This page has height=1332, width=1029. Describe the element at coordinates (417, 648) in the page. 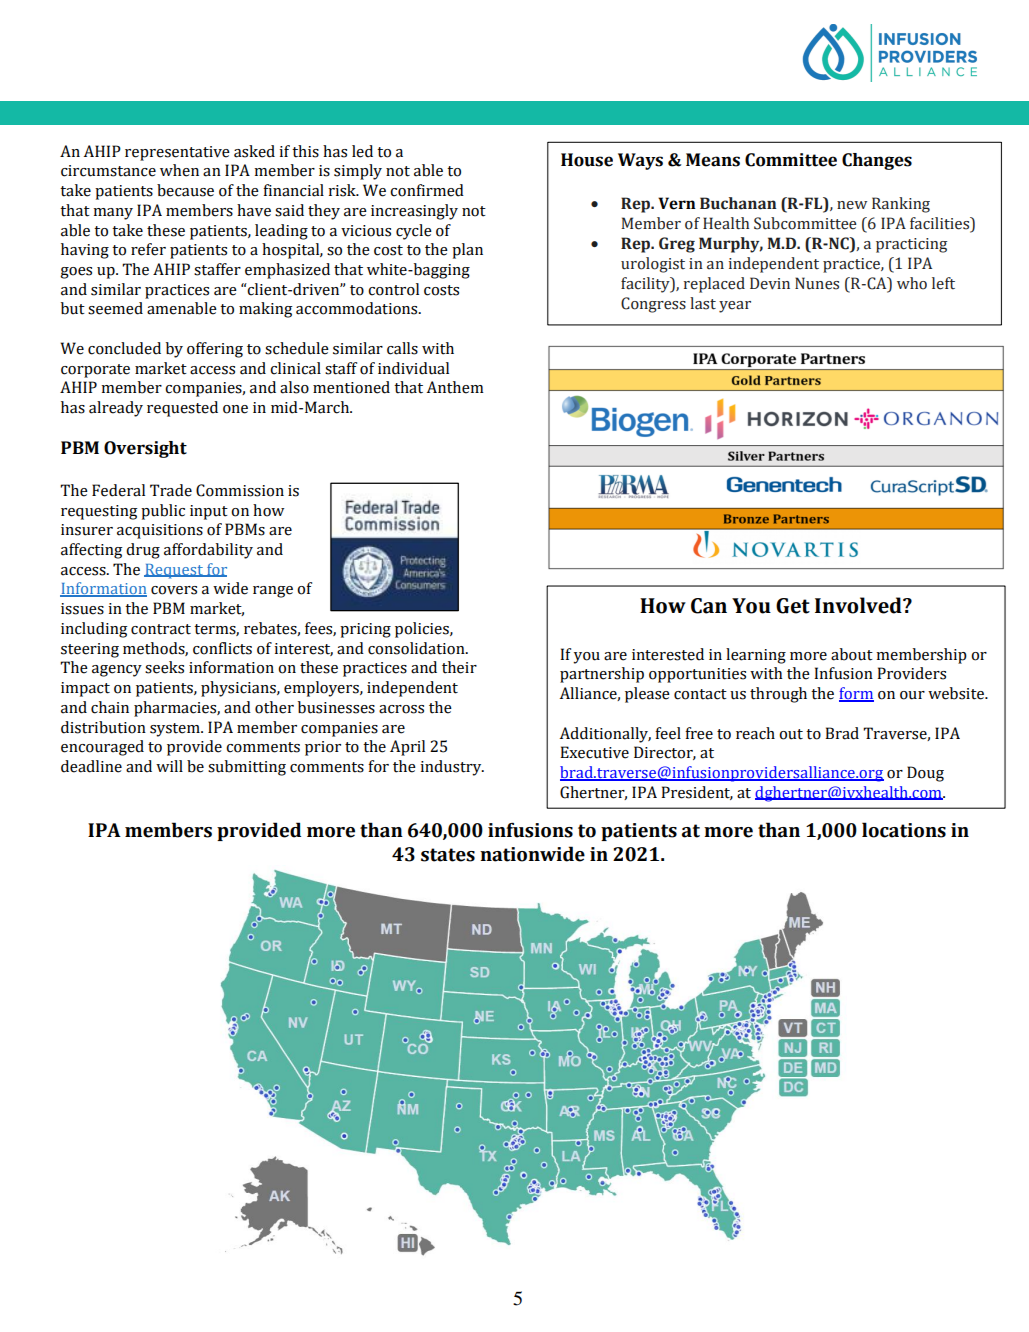

I see `consolidation` at that location.
